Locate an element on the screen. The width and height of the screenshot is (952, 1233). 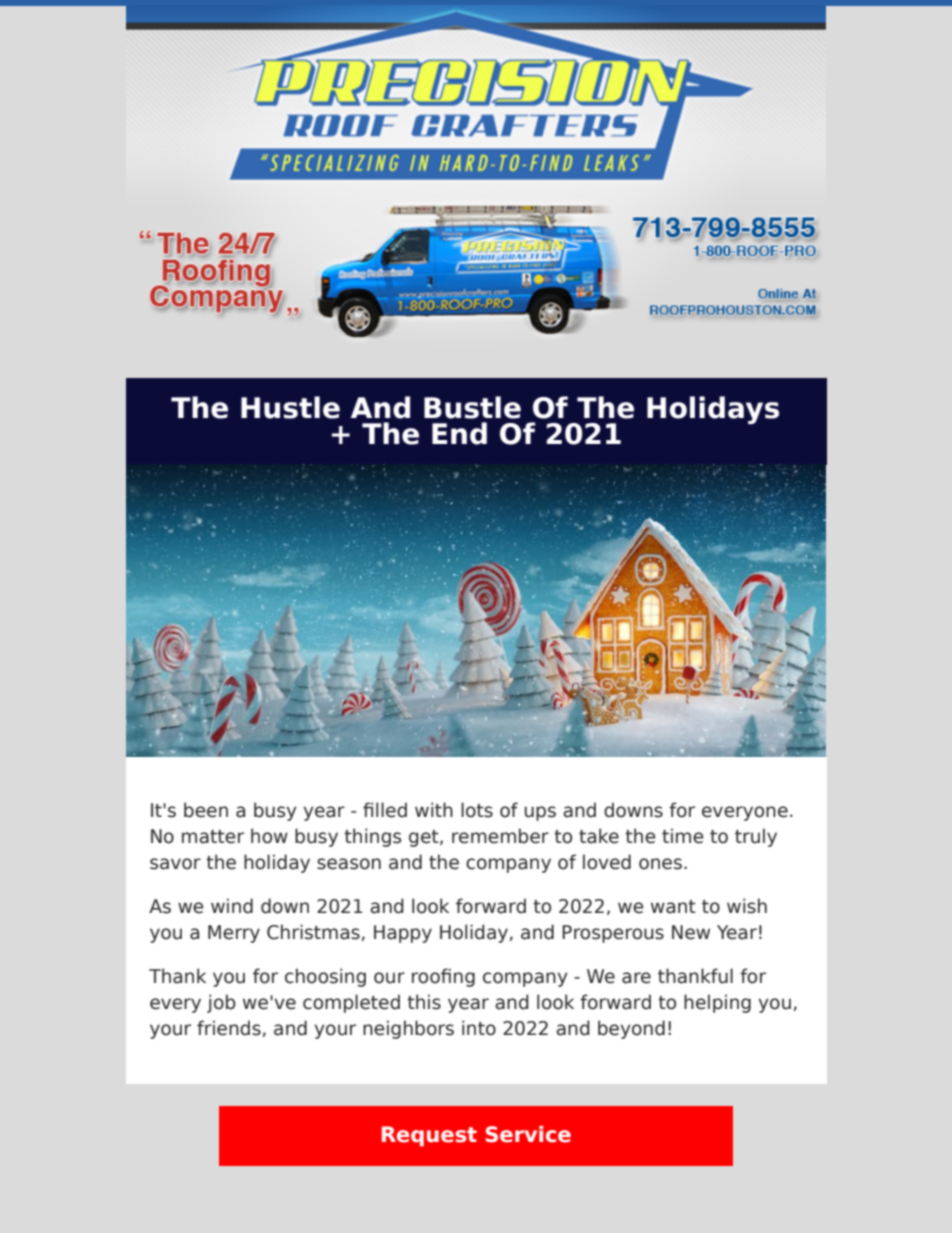
want is located at coordinates (673, 907).
